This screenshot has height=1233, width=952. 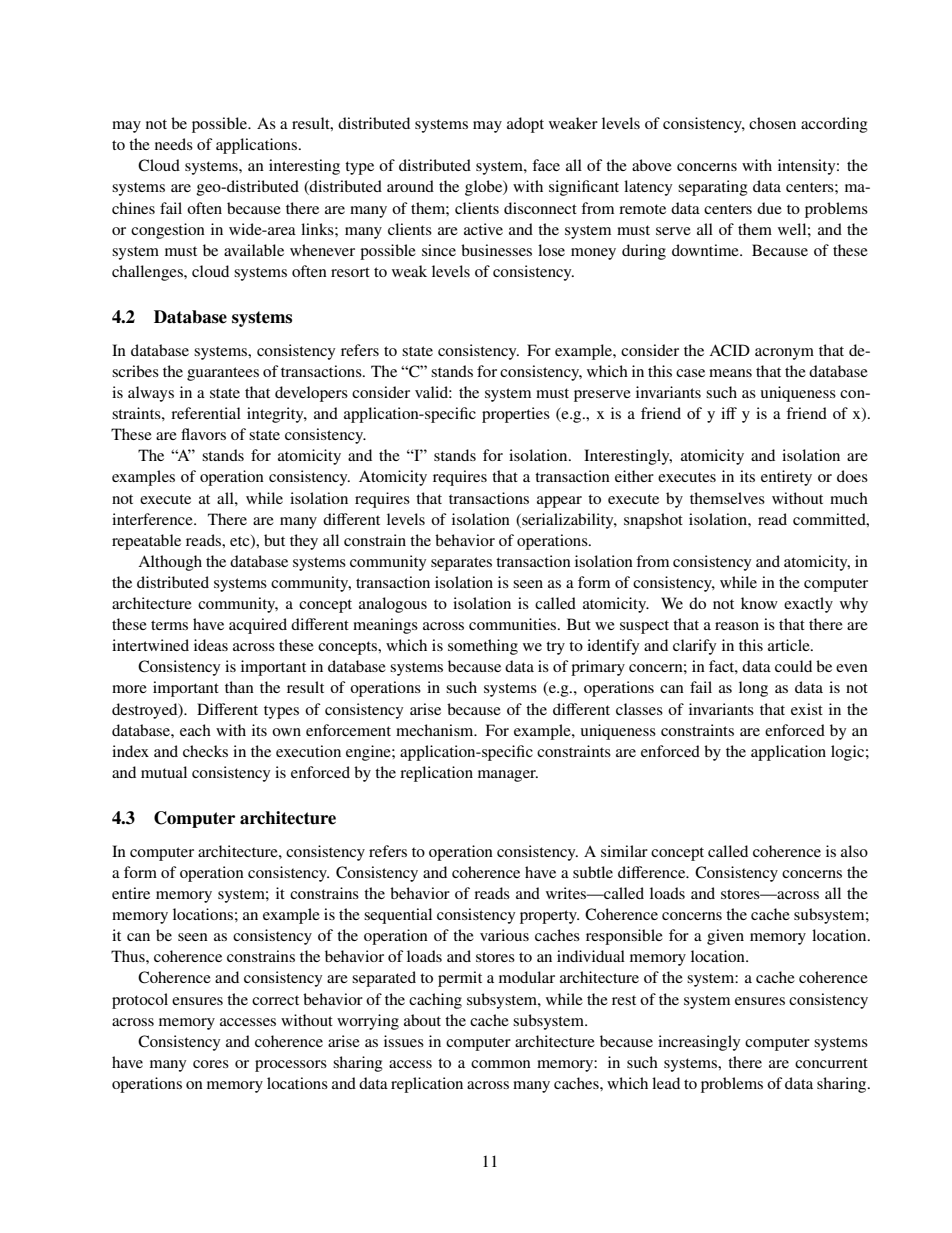 What do you see at coordinates (223, 374) in the screenshot?
I see `guarantees` at bounding box center [223, 374].
